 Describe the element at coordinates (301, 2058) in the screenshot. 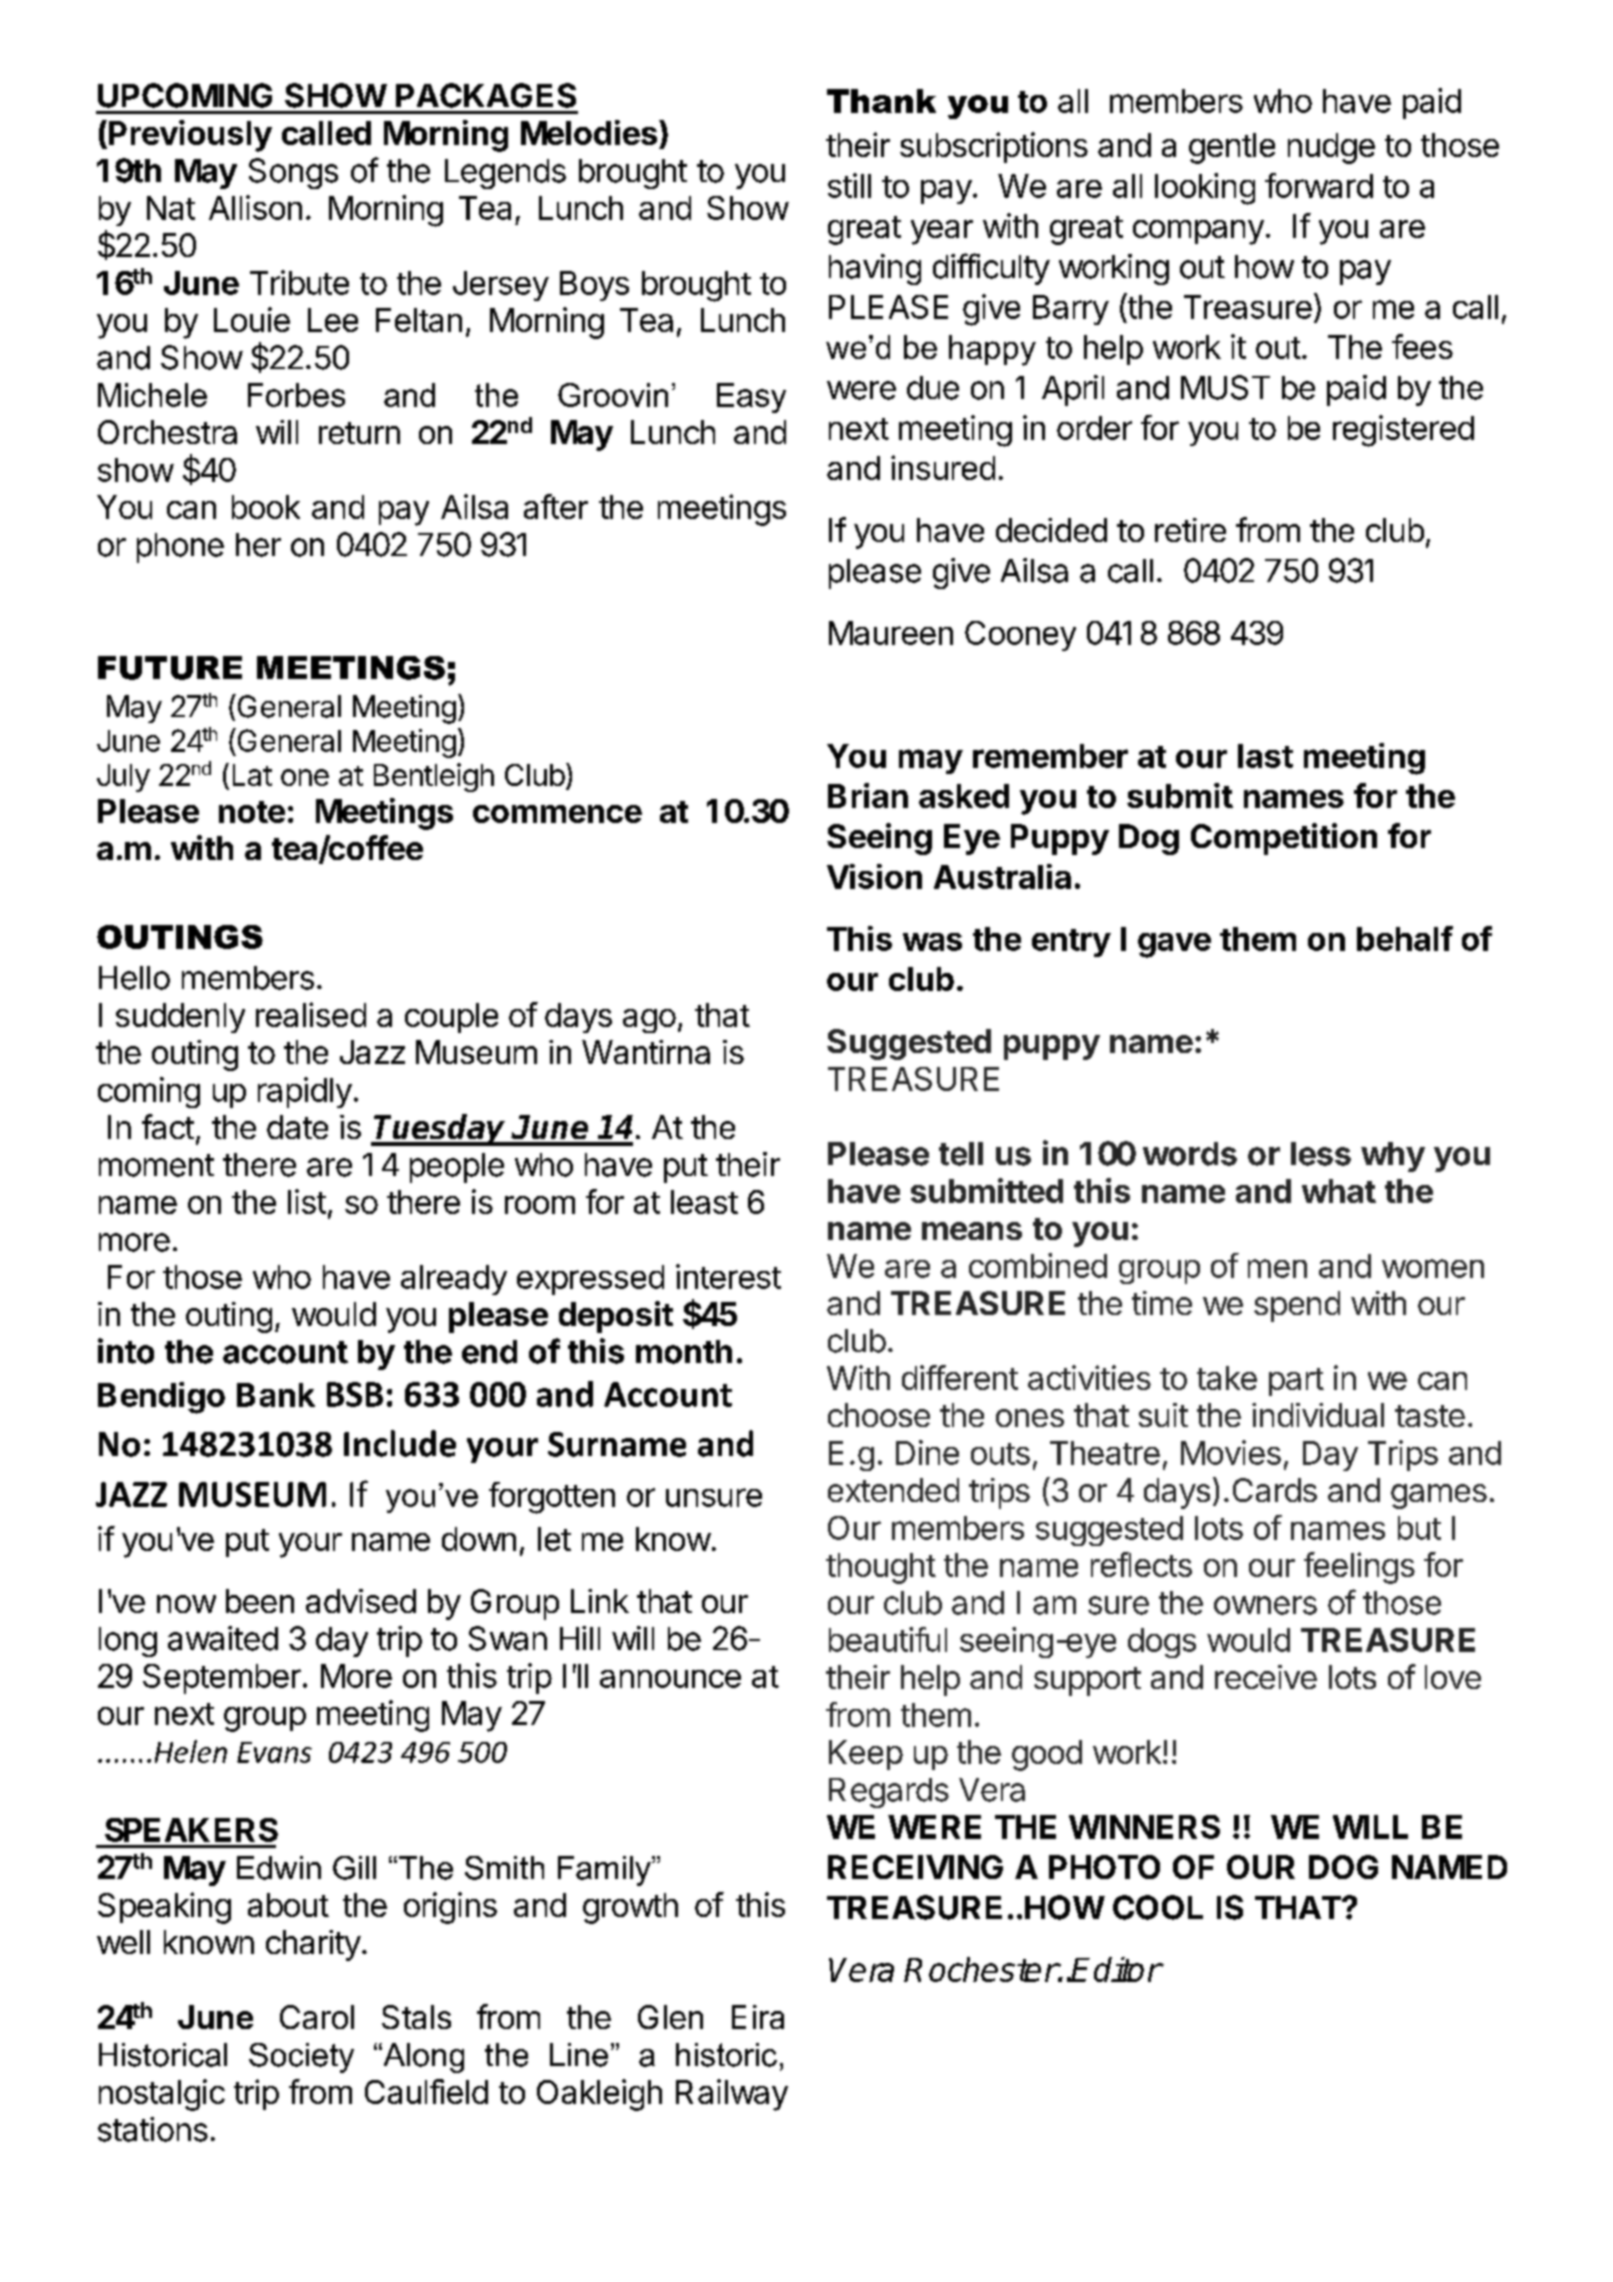

I see `Society` at that location.
